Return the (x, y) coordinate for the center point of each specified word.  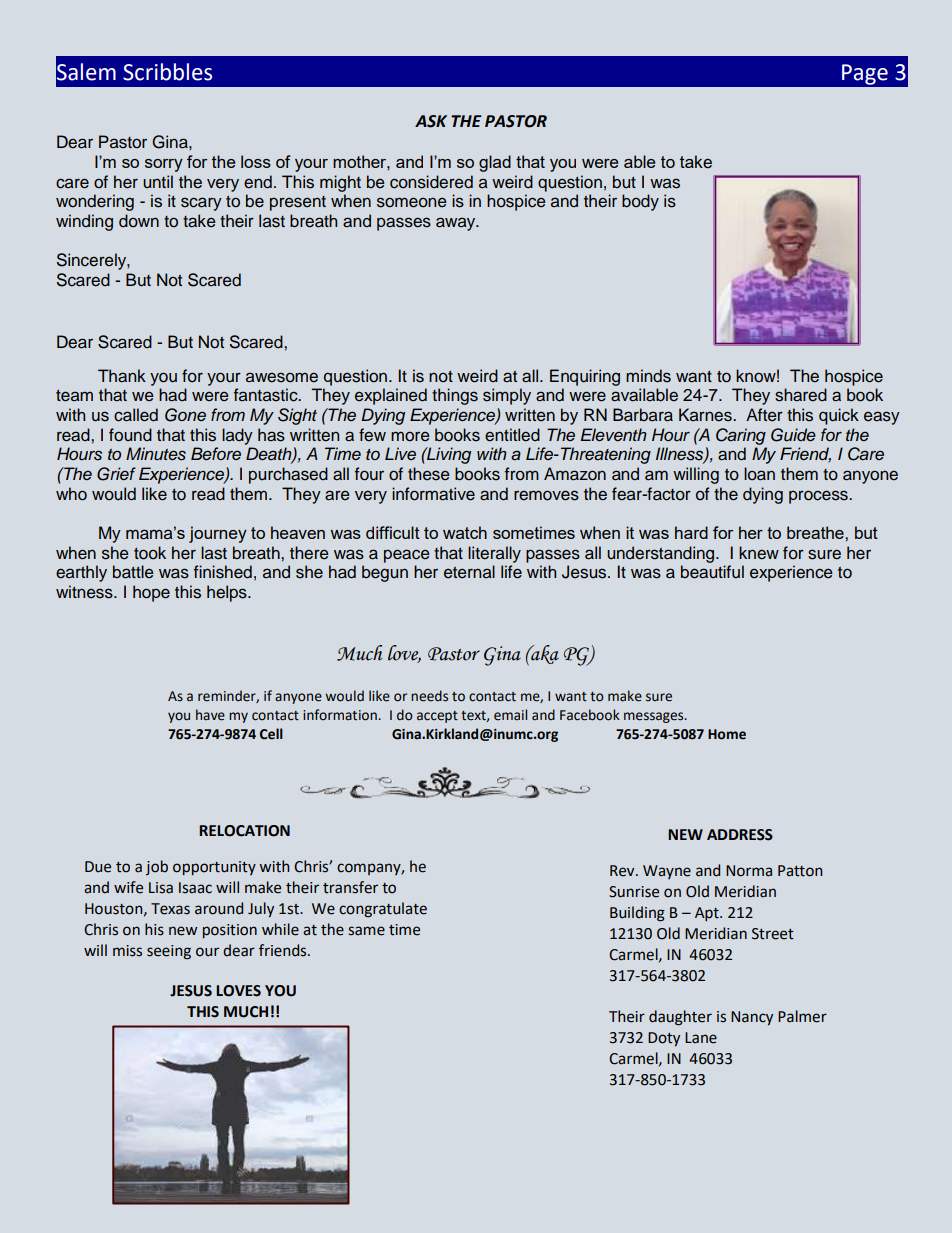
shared (801, 395)
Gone (185, 415)
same (366, 931)
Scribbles (167, 72)
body (640, 202)
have (210, 715)
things (455, 396)
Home (727, 734)
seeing (169, 952)
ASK (431, 121)
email (510, 715)
